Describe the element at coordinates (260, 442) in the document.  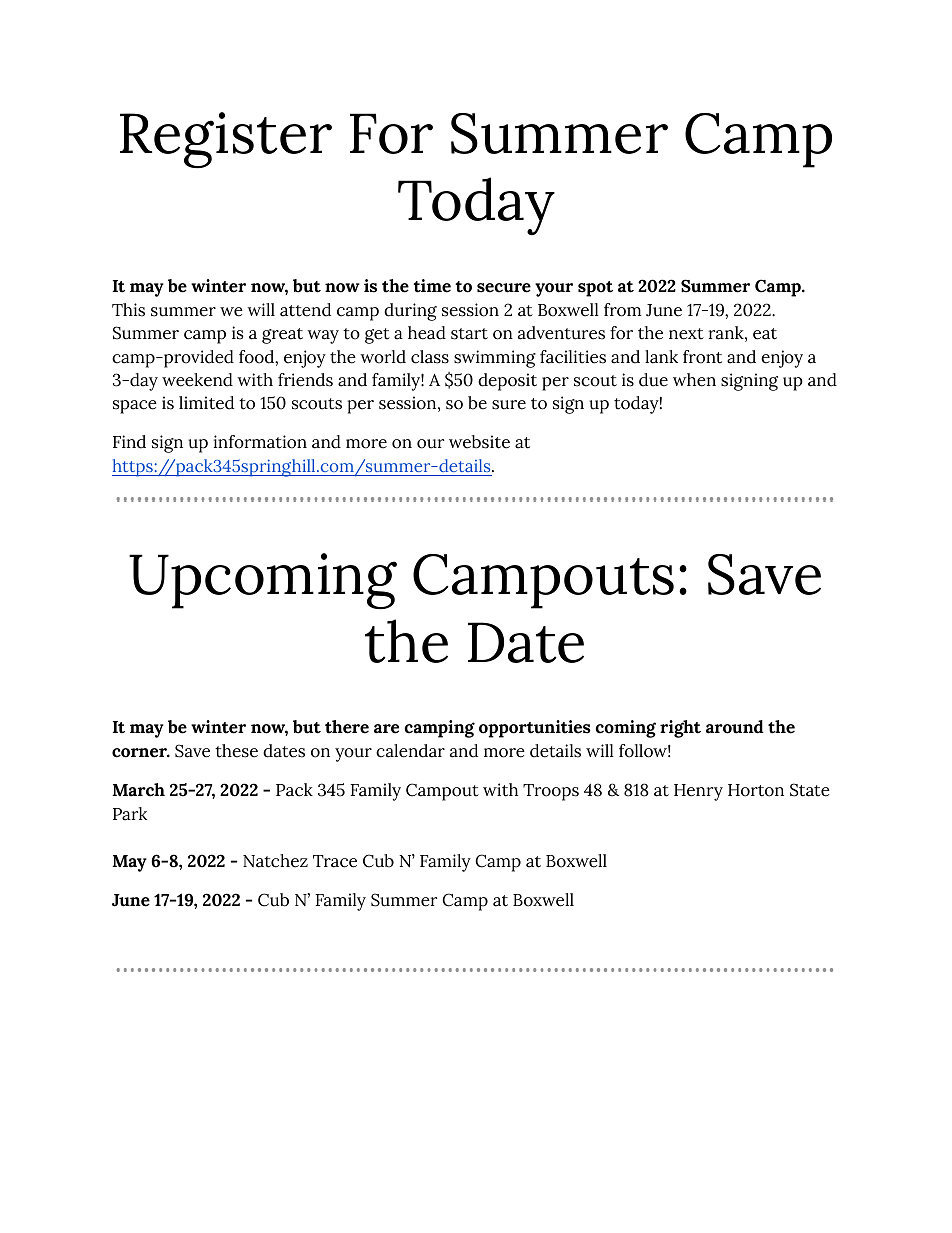
I see `information` at that location.
